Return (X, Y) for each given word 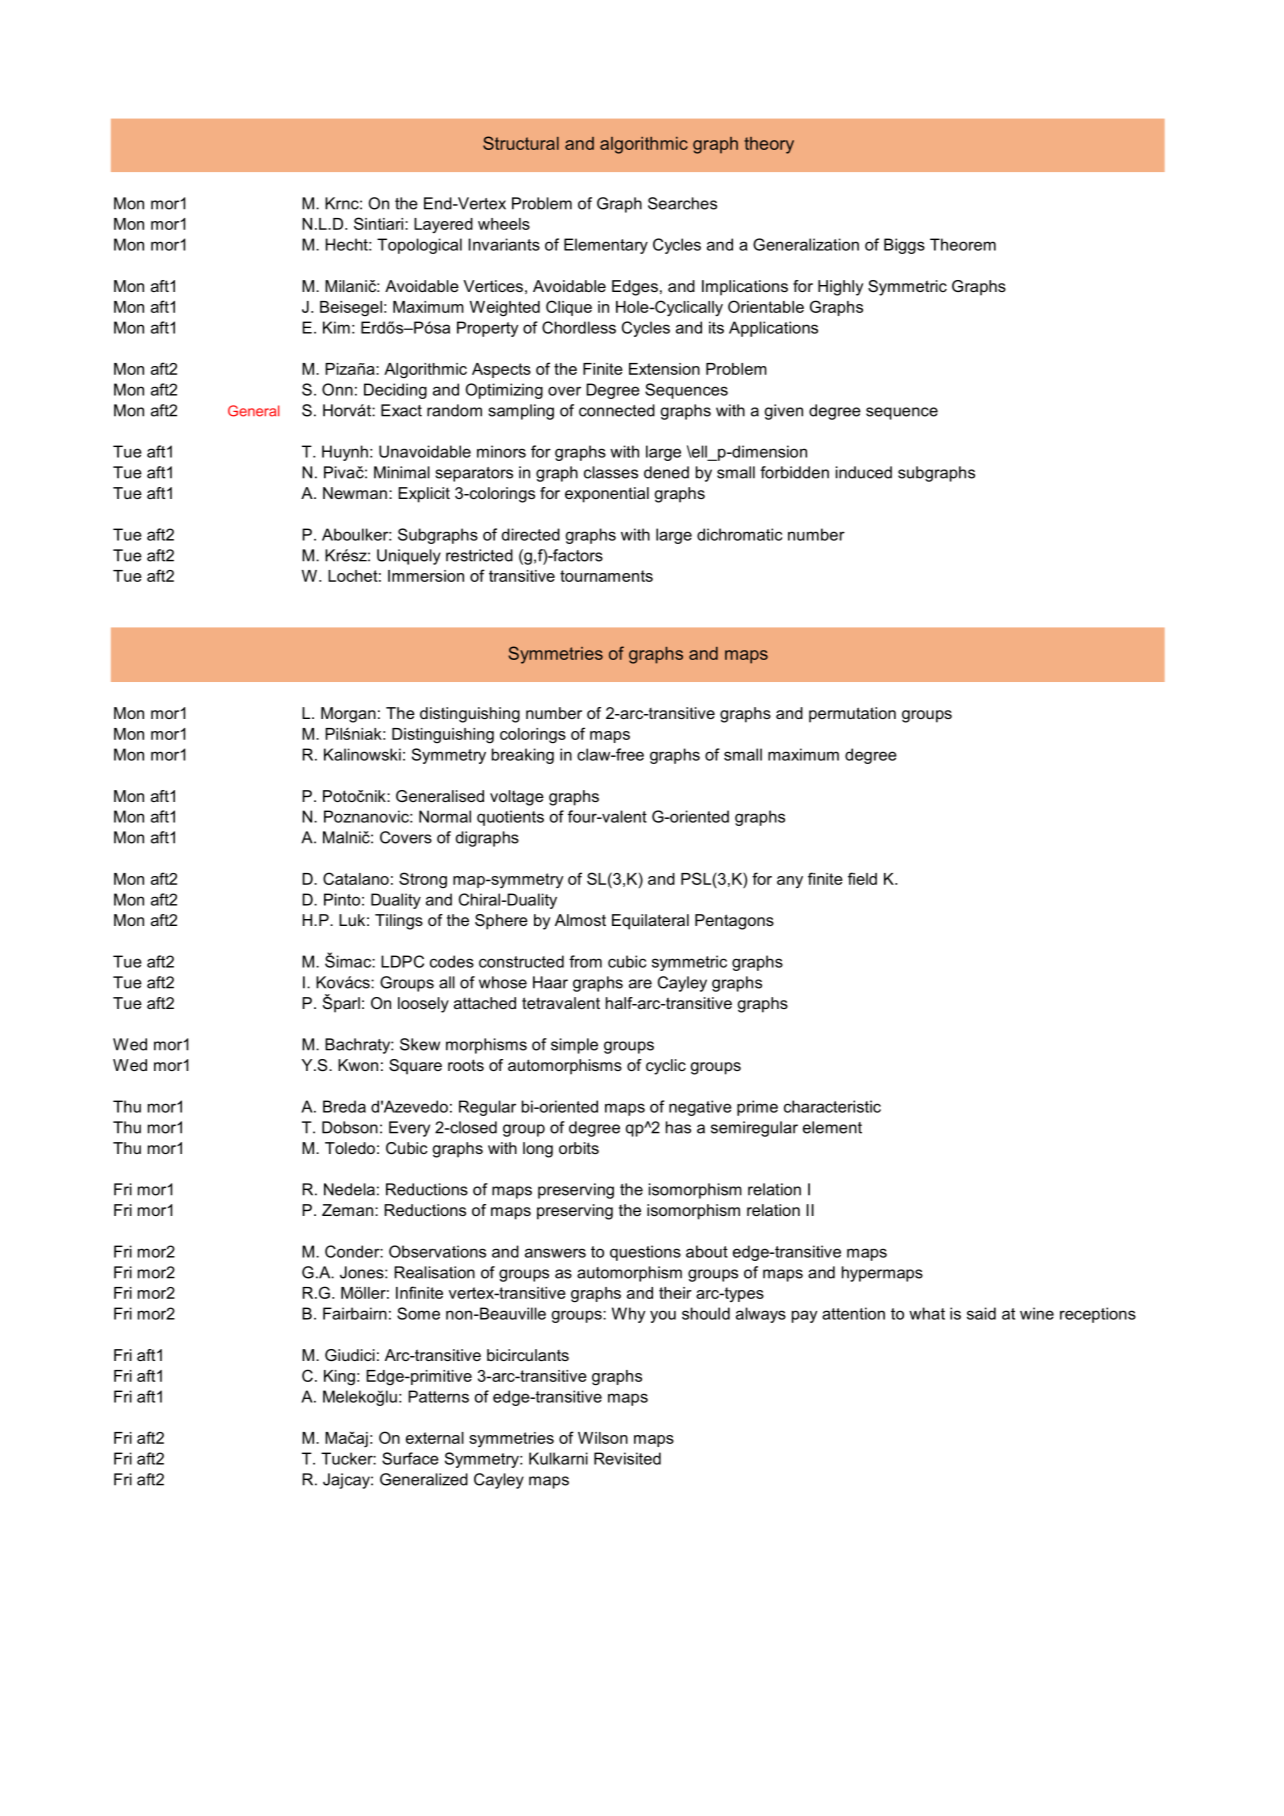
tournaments (606, 576)
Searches (682, 203)
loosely (423, 1005)
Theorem (963, 244)
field (862, 878)
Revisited (627, 1458)
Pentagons (734, 922)
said (981, 1313)
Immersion (426, 576)
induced (864, 472)
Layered (443, 225)
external (435, 1438)
